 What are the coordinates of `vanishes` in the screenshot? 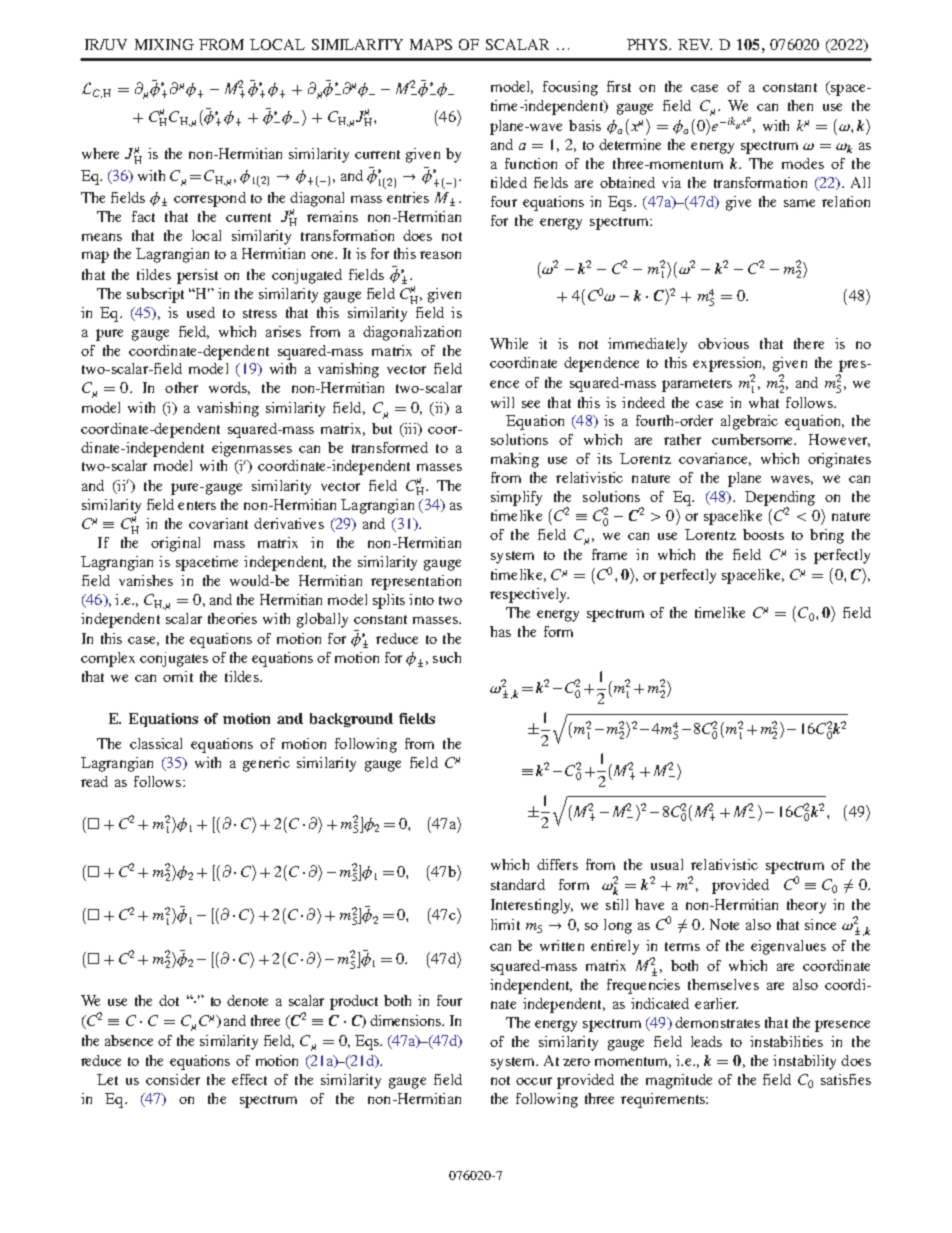 It's located at (146, 580).
